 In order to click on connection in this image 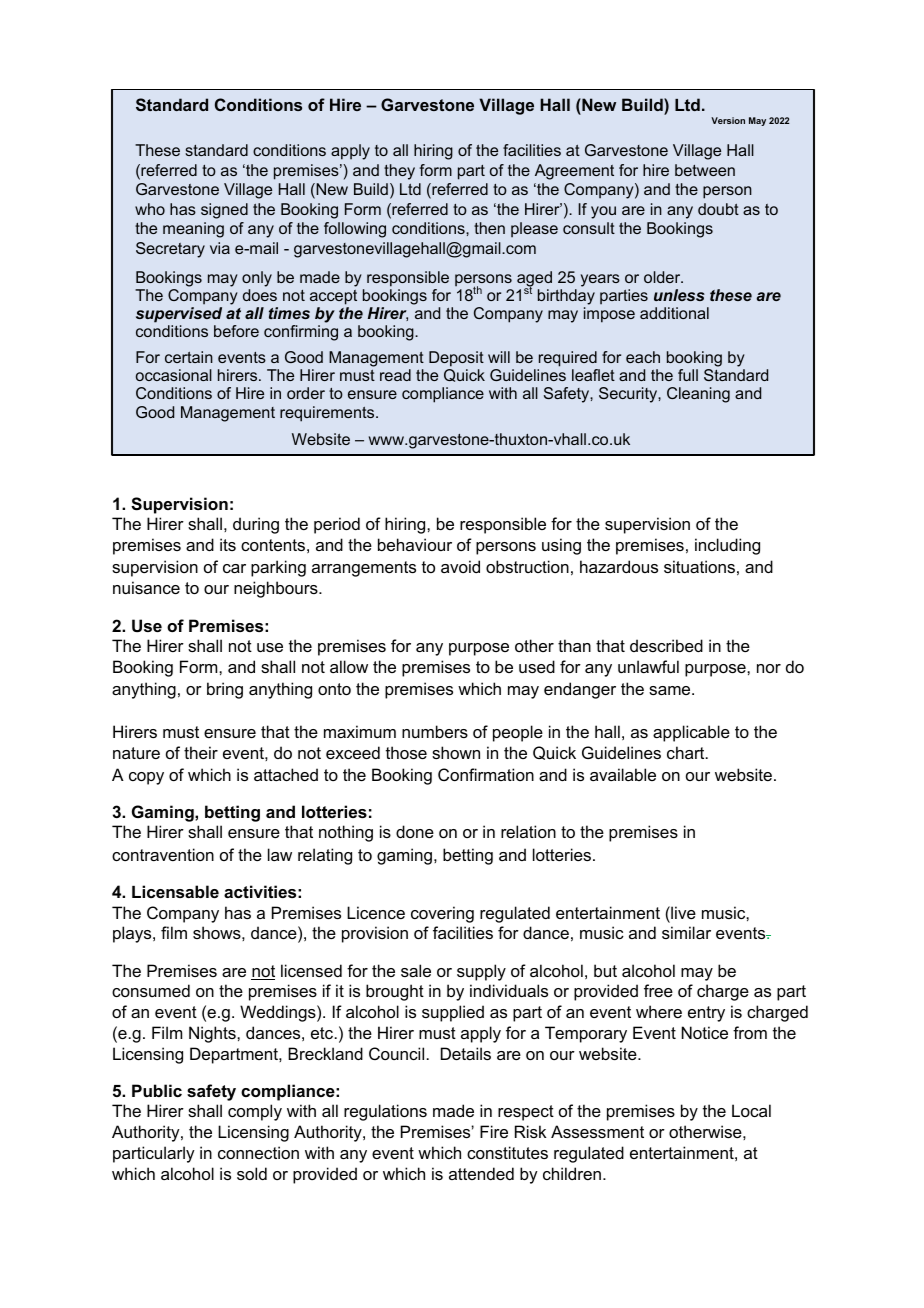, I will do `click(258, 1152)`.
